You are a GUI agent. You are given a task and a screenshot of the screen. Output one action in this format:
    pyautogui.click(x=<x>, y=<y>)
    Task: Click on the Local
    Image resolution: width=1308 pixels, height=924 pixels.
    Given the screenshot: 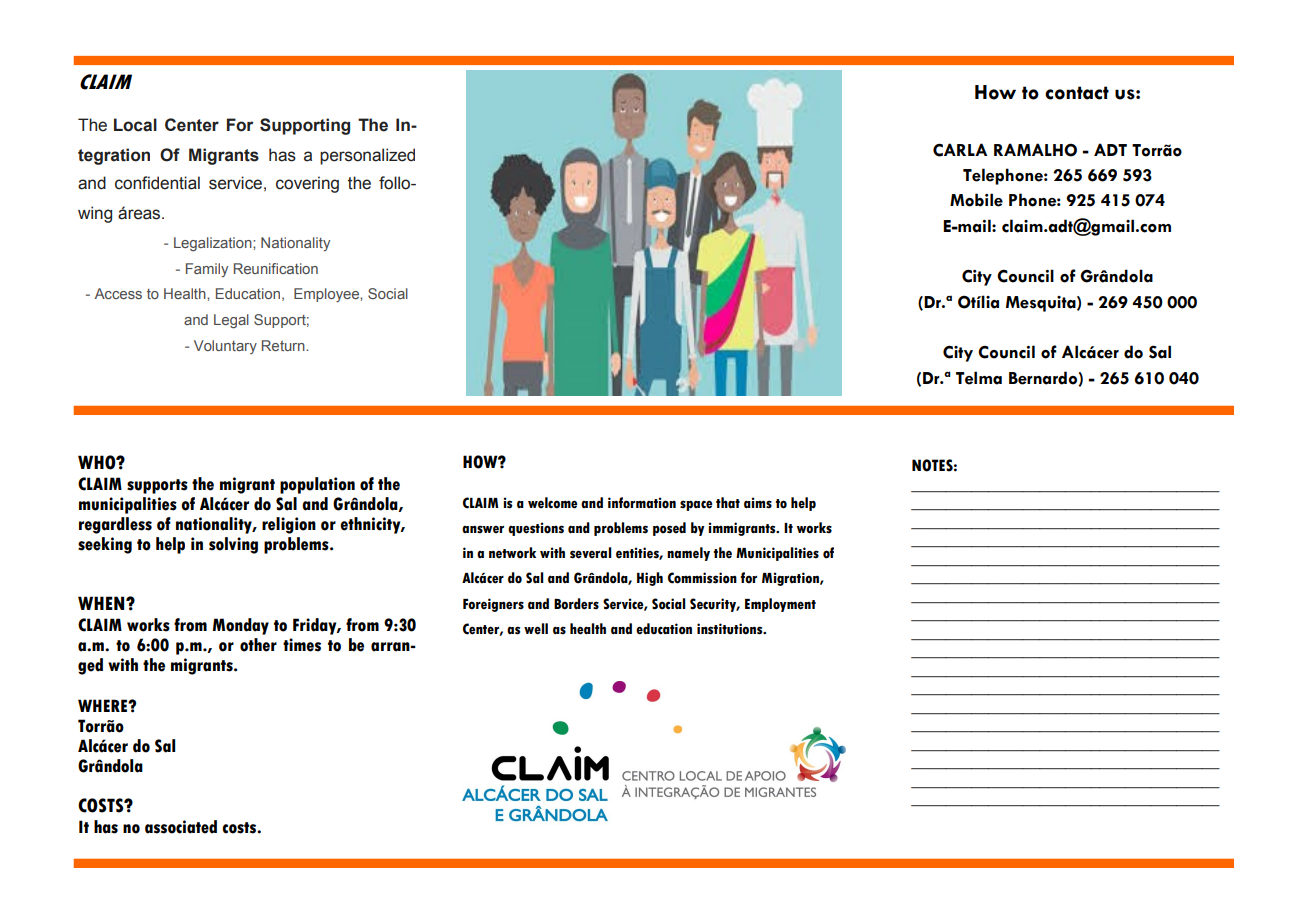 What is the action you would take?
    pyautogui.click(x=135, y=125)
